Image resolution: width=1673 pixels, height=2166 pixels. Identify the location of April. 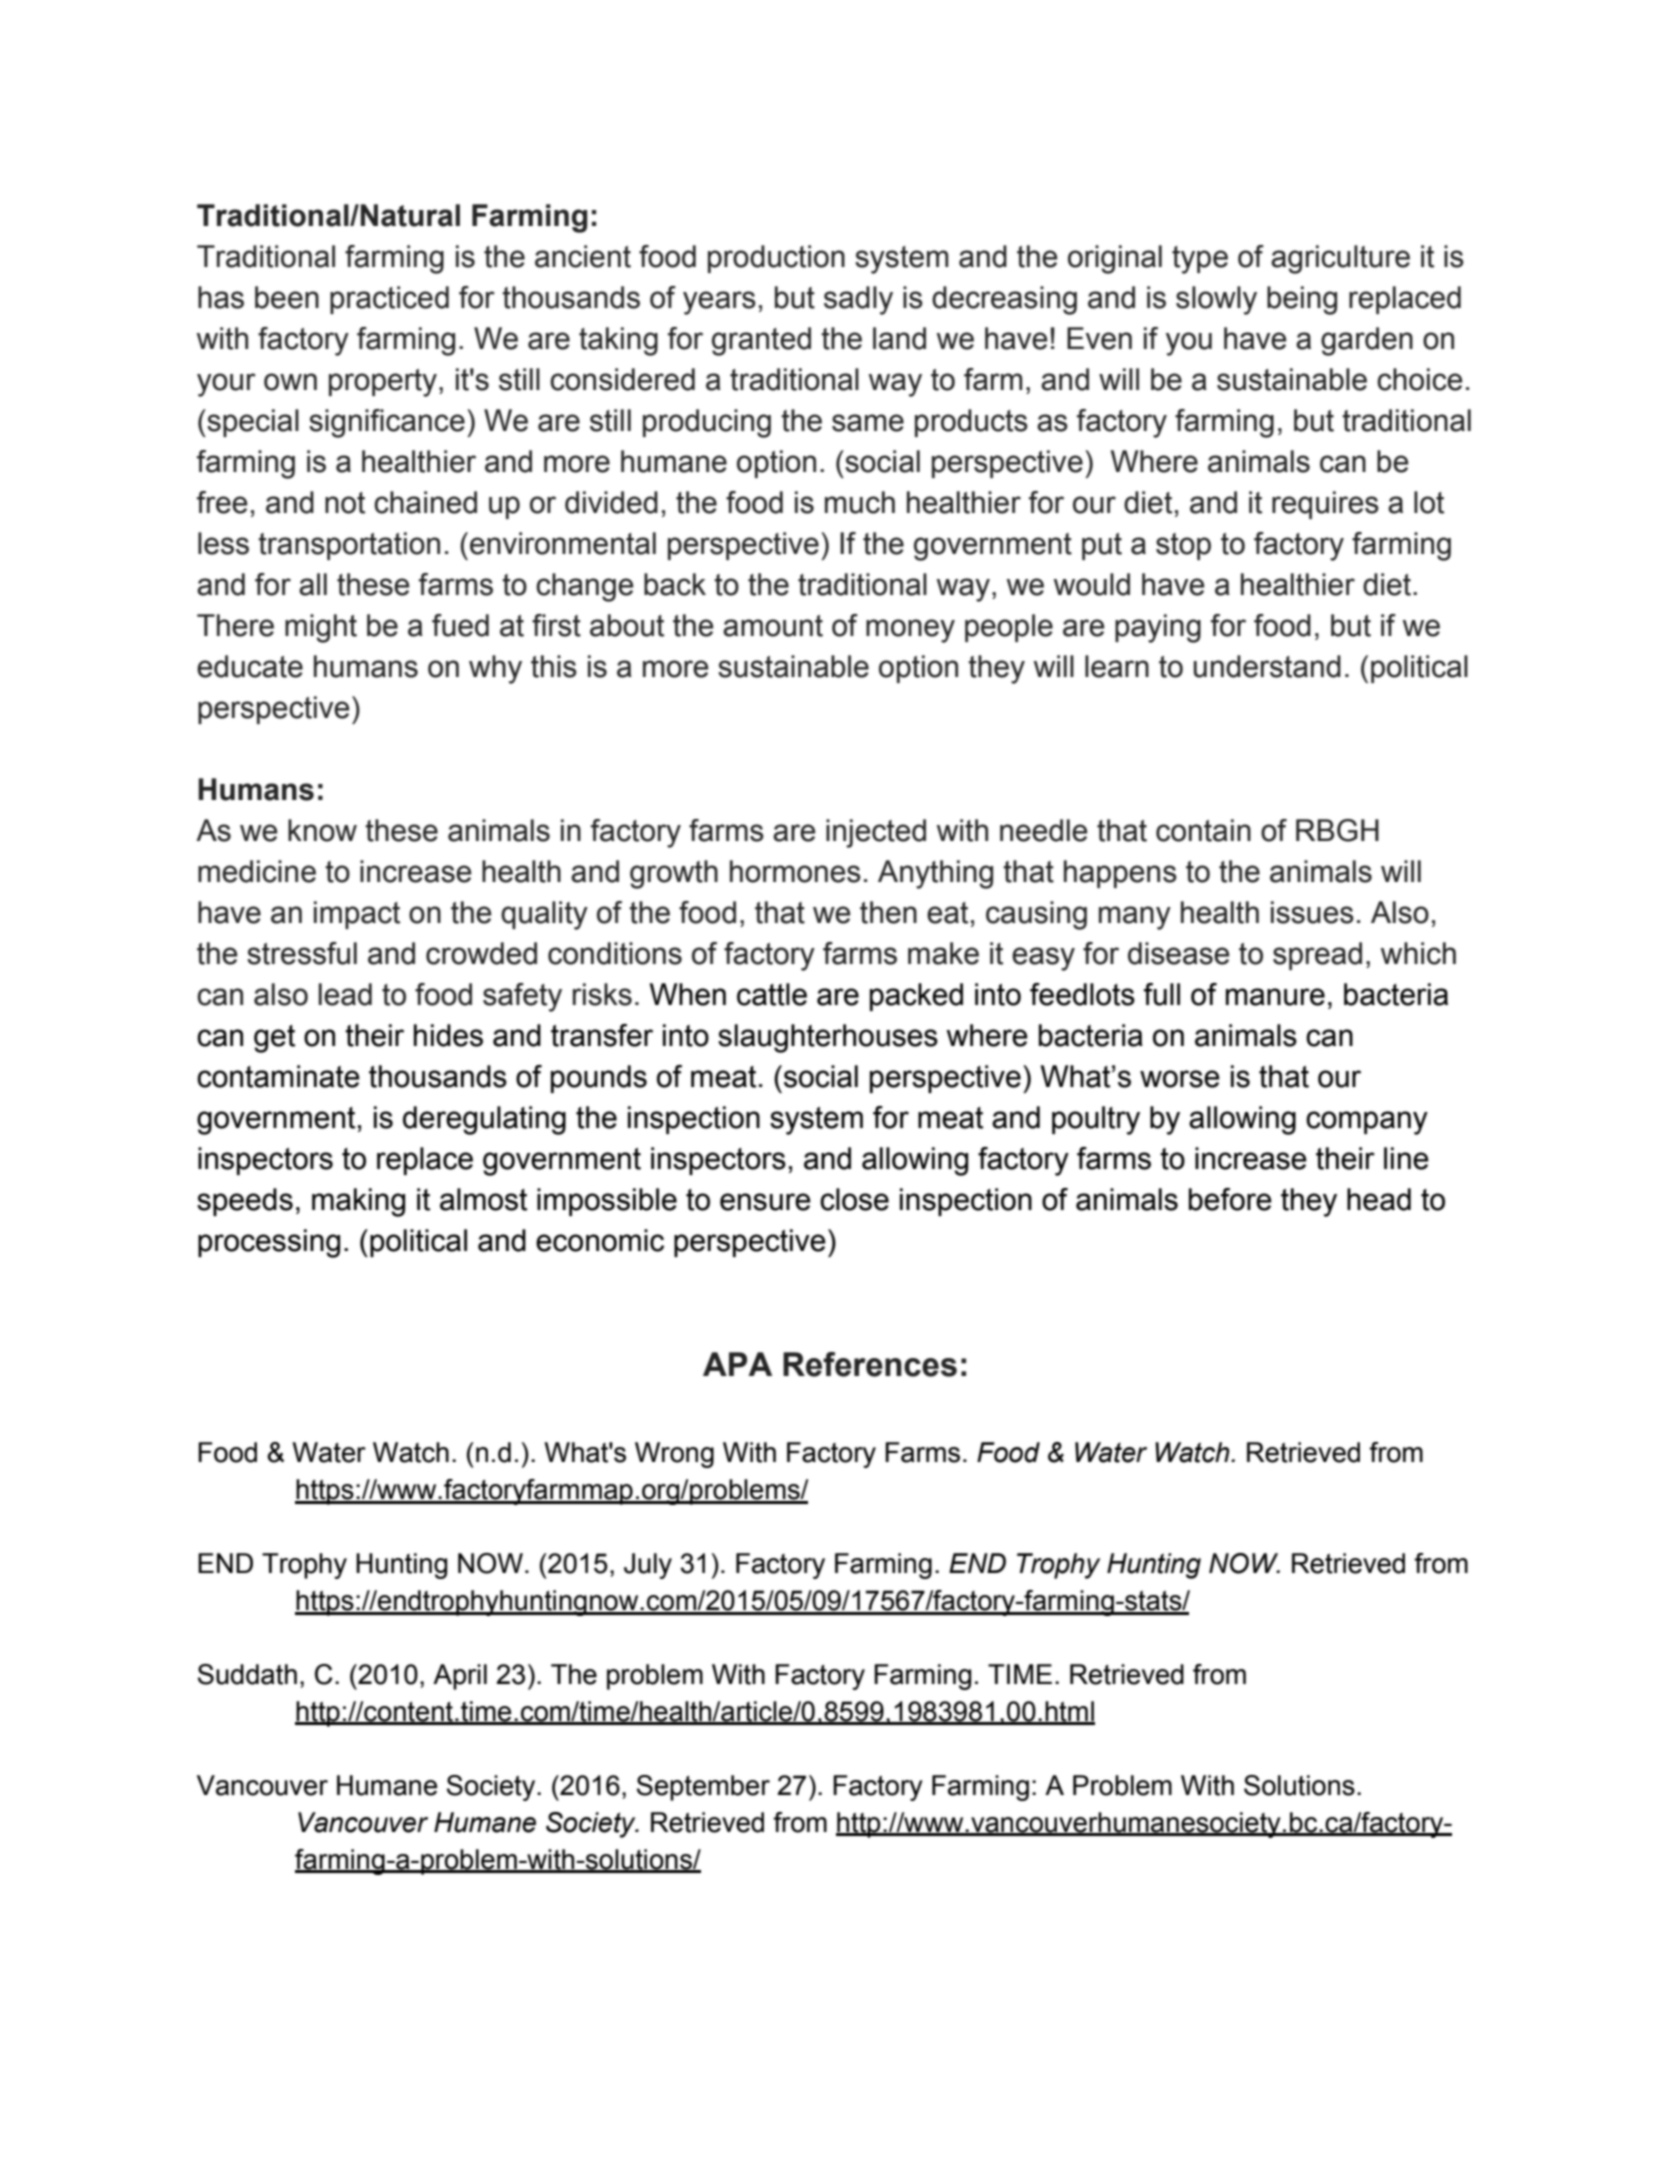
(460, 1677).
